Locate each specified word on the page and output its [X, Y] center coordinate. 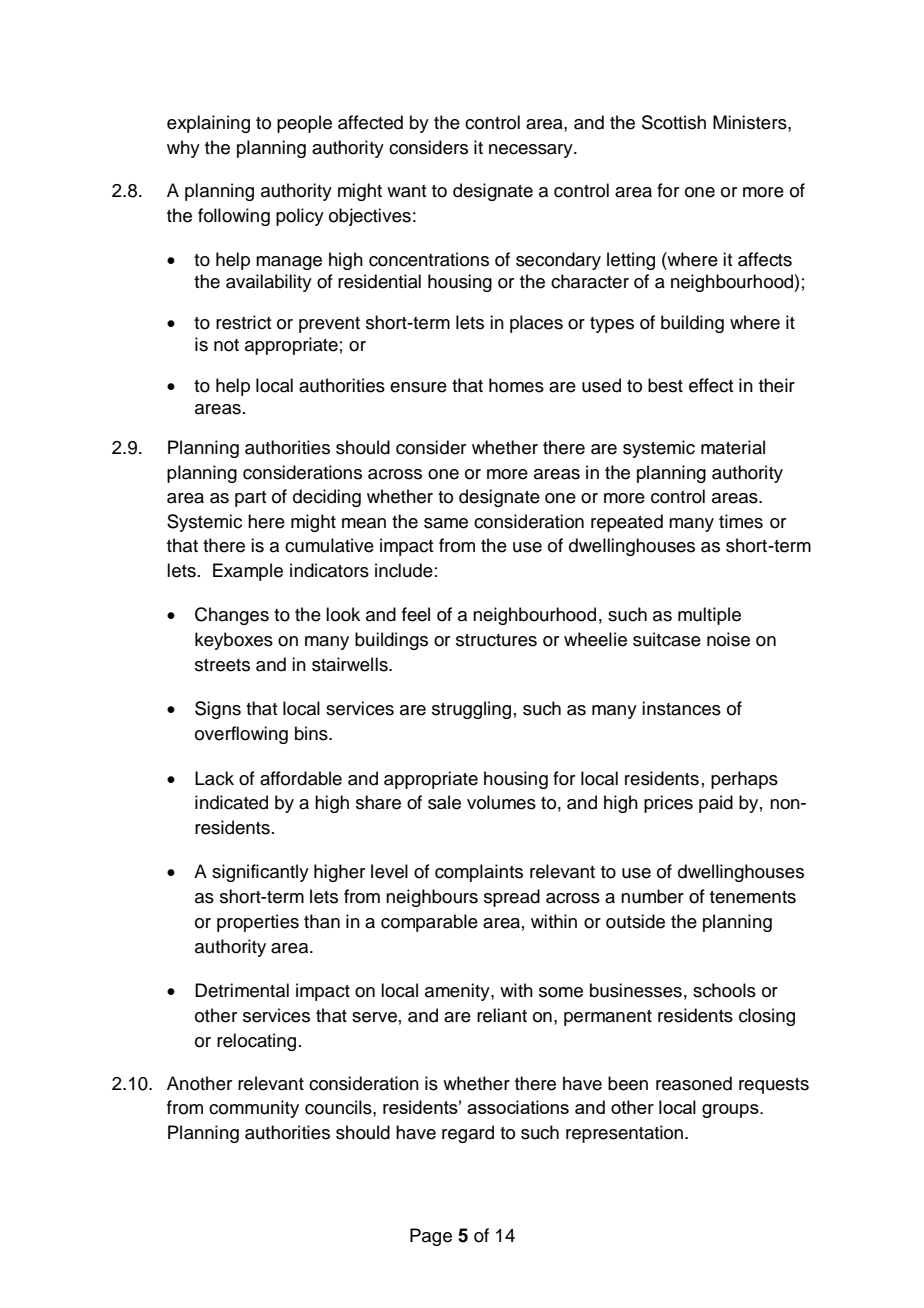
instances [681, 708]
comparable [429, 923]
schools [724, 990]
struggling [471, 710]
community [254, 1109]
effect [711, 385]
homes [516, 385]
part [251, 499]
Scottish [674, 122]
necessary [532, 151]
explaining [208, 124]
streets [222, 665]
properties [258, 923]
